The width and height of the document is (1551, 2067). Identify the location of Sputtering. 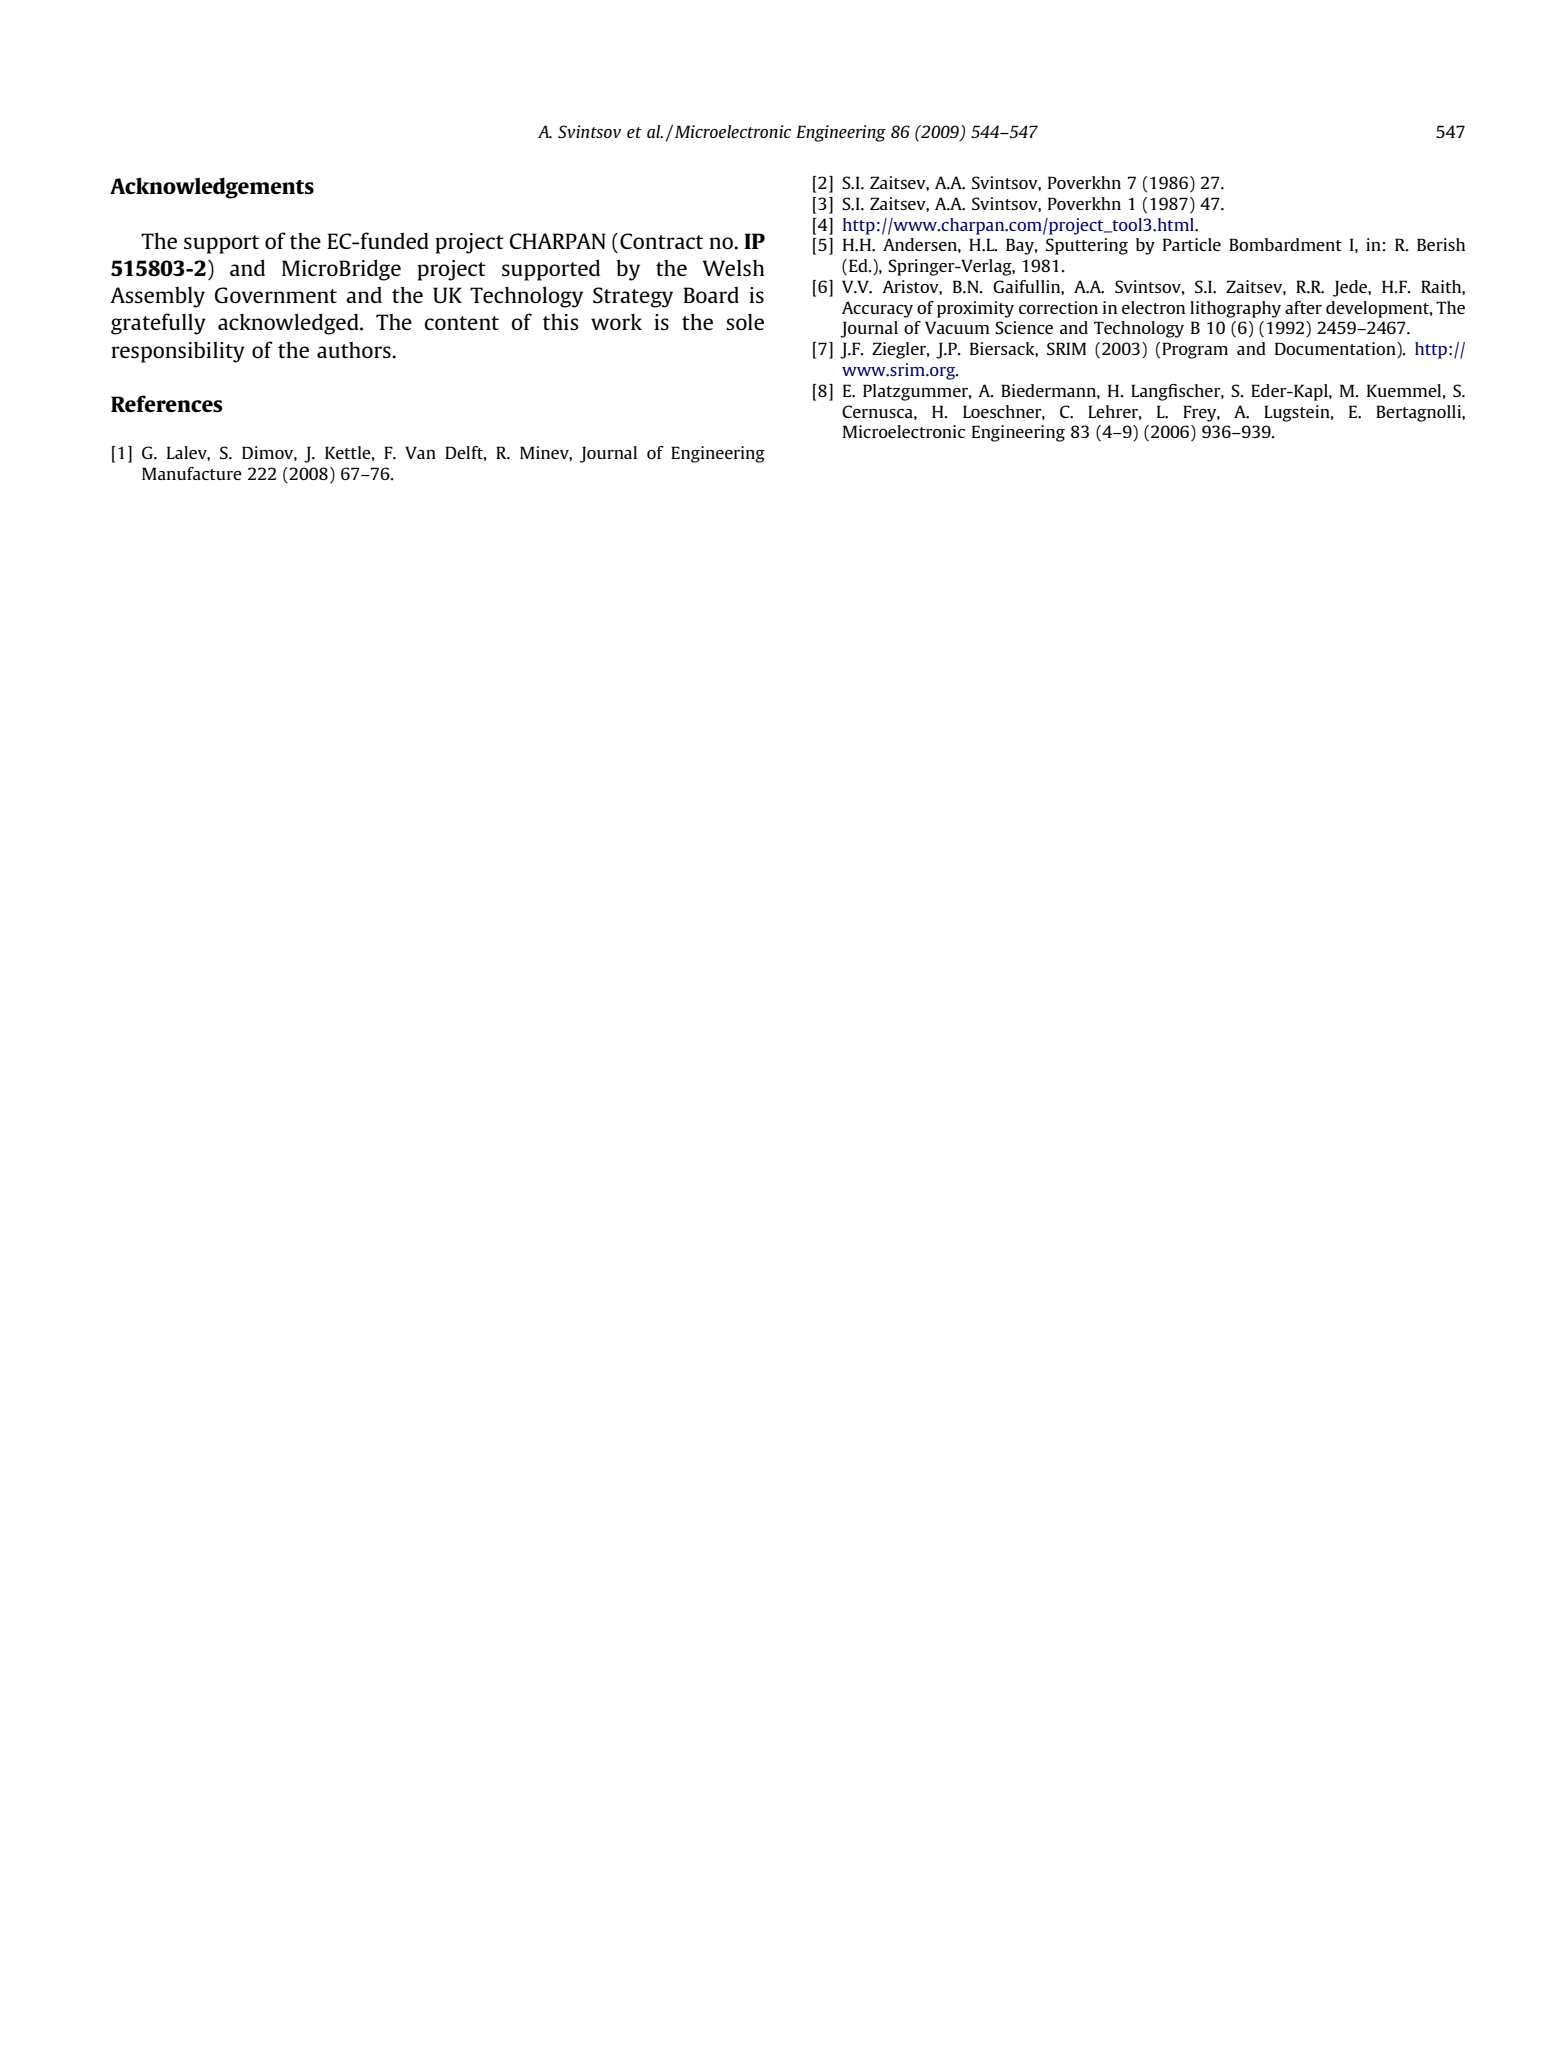
(1087, 246).
